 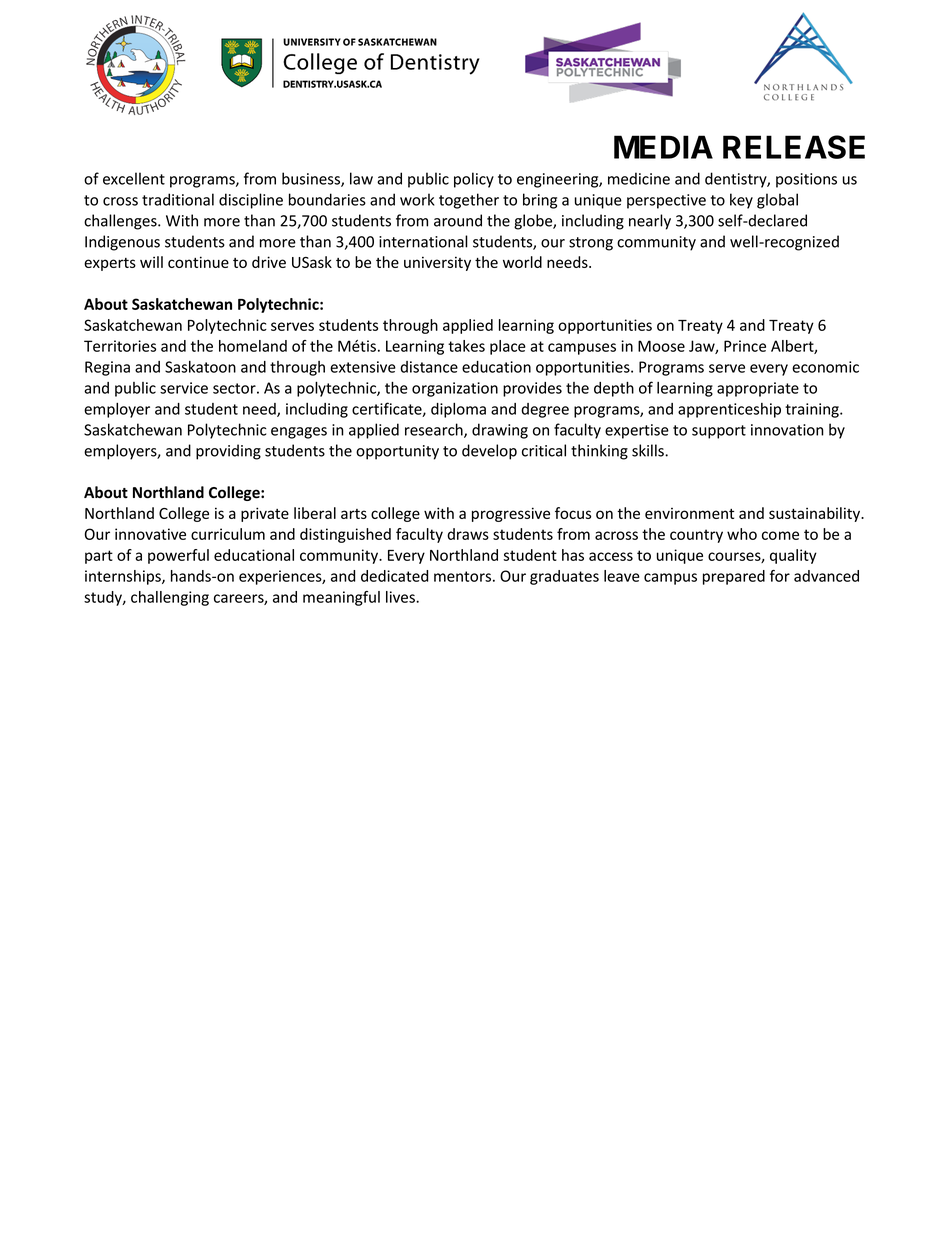 I want to click on challenging, so click(x=170, y=598).
